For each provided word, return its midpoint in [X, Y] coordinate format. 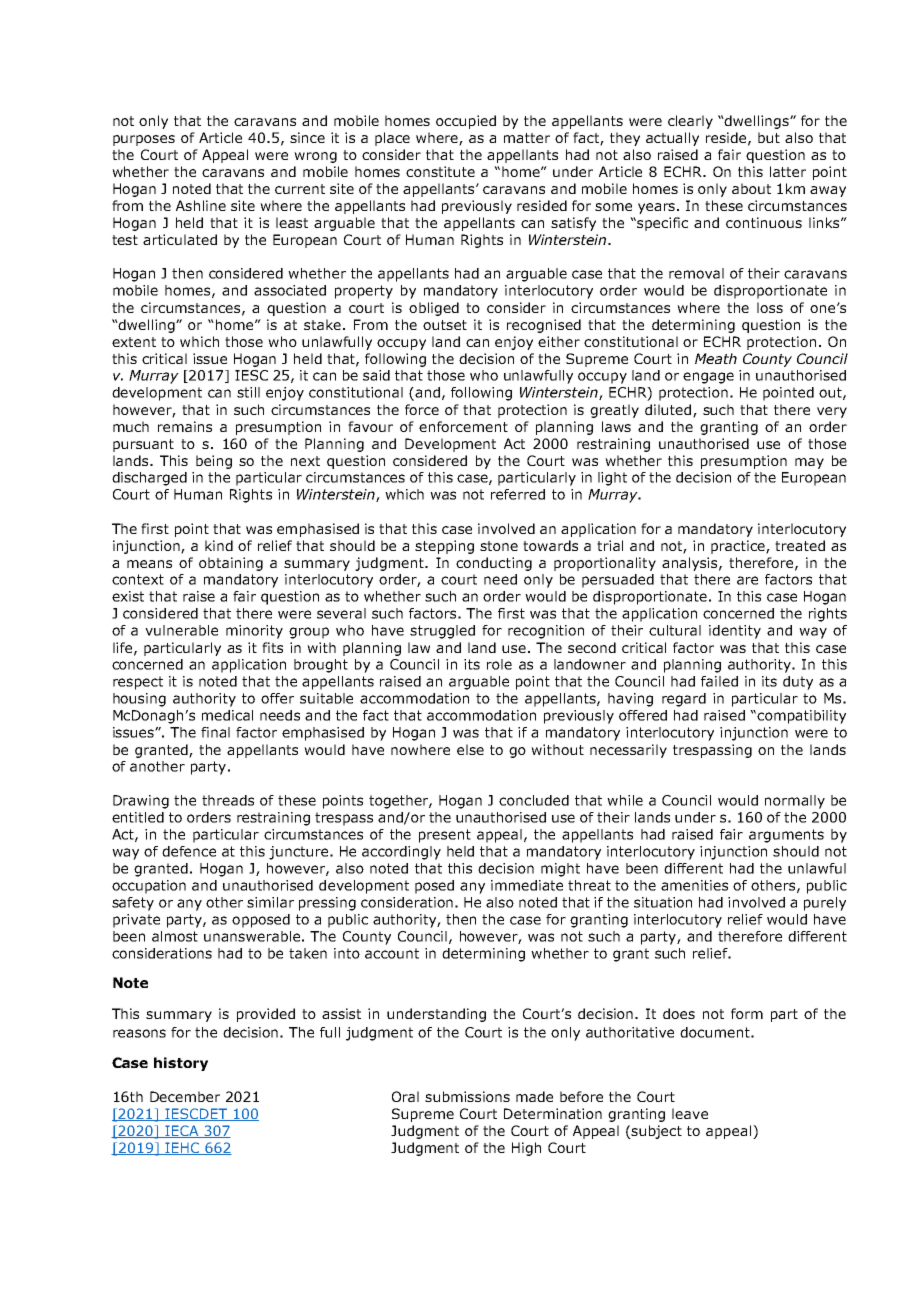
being [214, 462]
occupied [466, 122]
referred [518, 494]
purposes [144, 140]
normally [795, 802]
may [809, 463]
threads [228, 800]
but [769, 137]
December [185, 1096]
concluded [534, 800]
